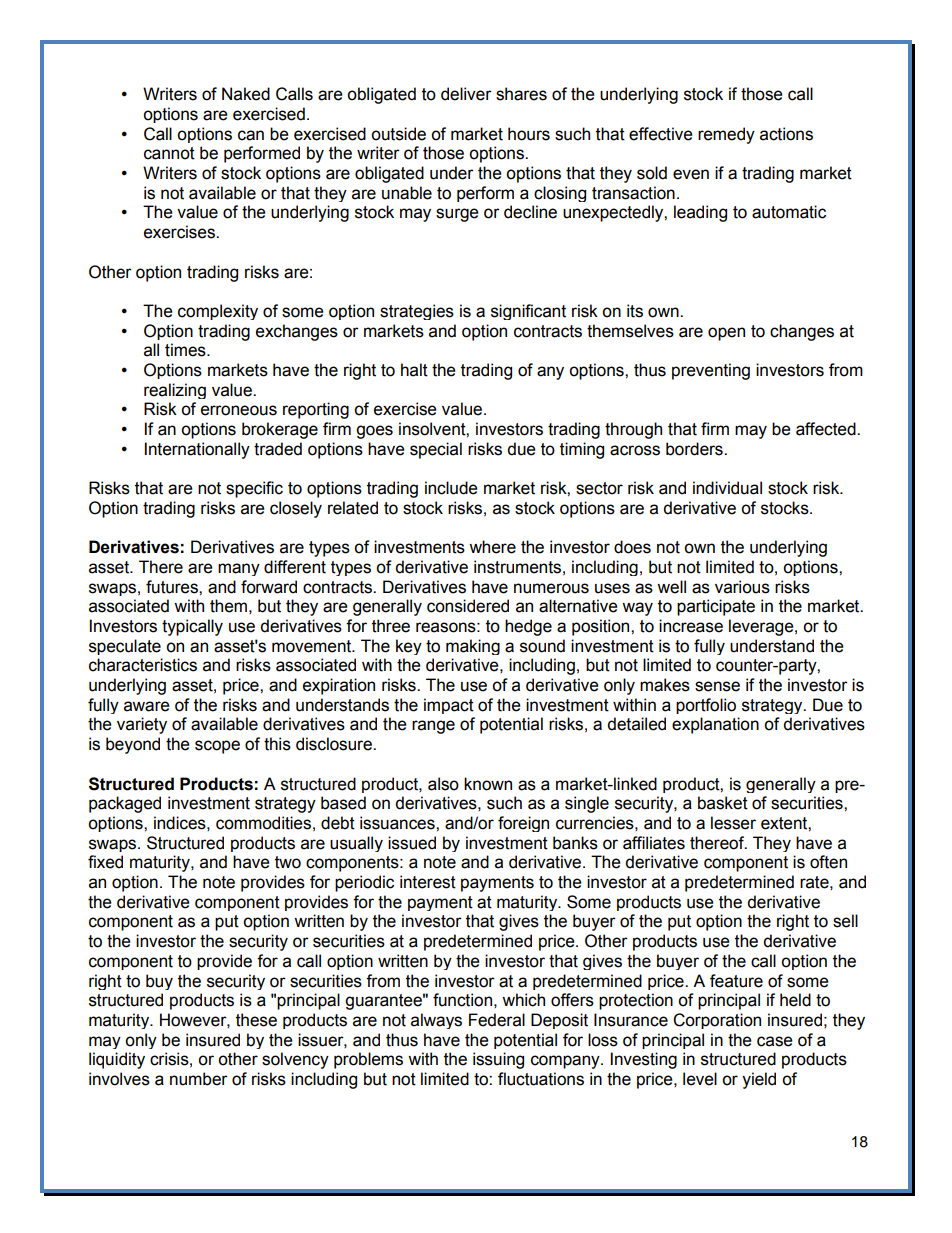  I want to click on lesser, so click(733, 823).
